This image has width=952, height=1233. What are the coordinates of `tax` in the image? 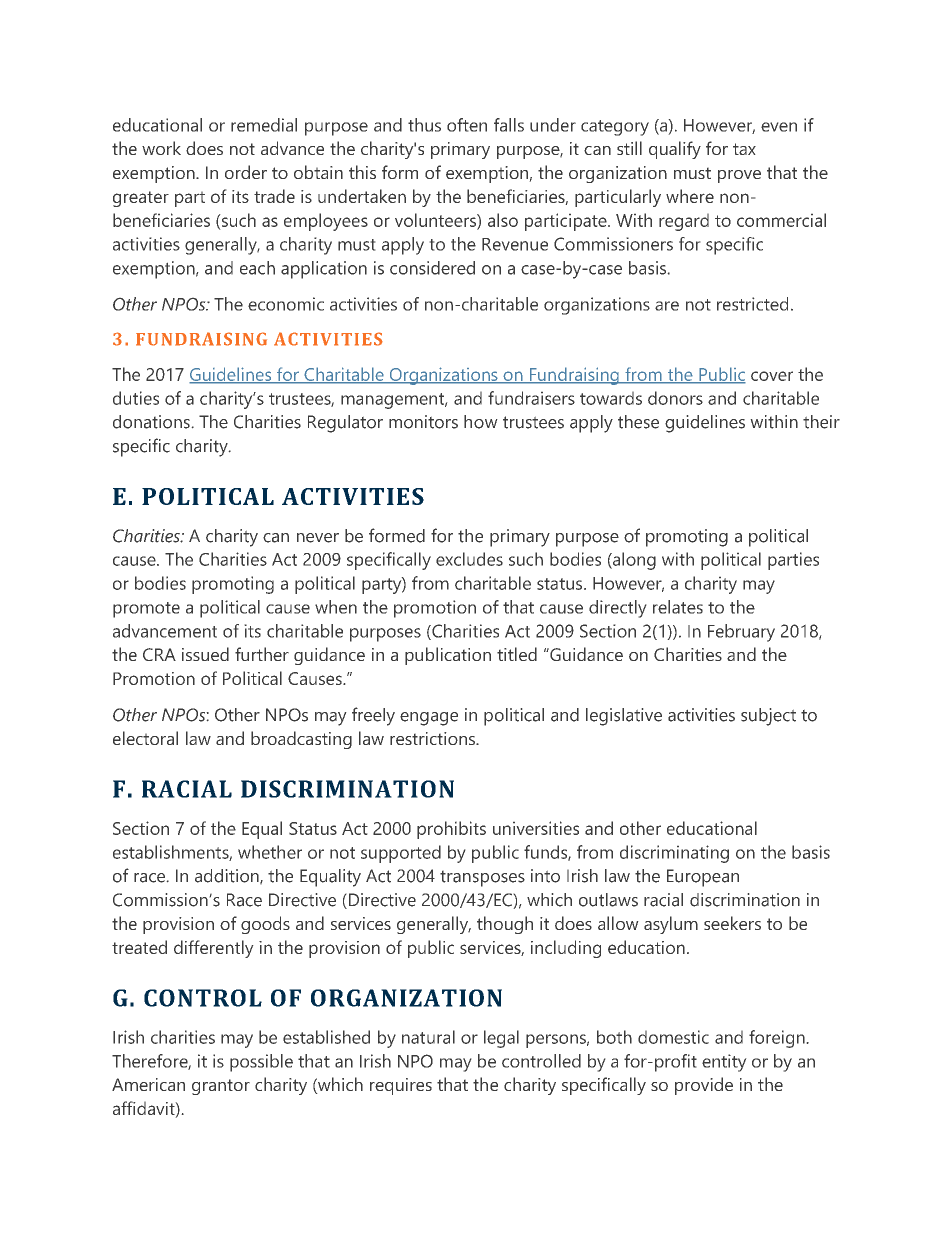 It's located at (744, 149).
